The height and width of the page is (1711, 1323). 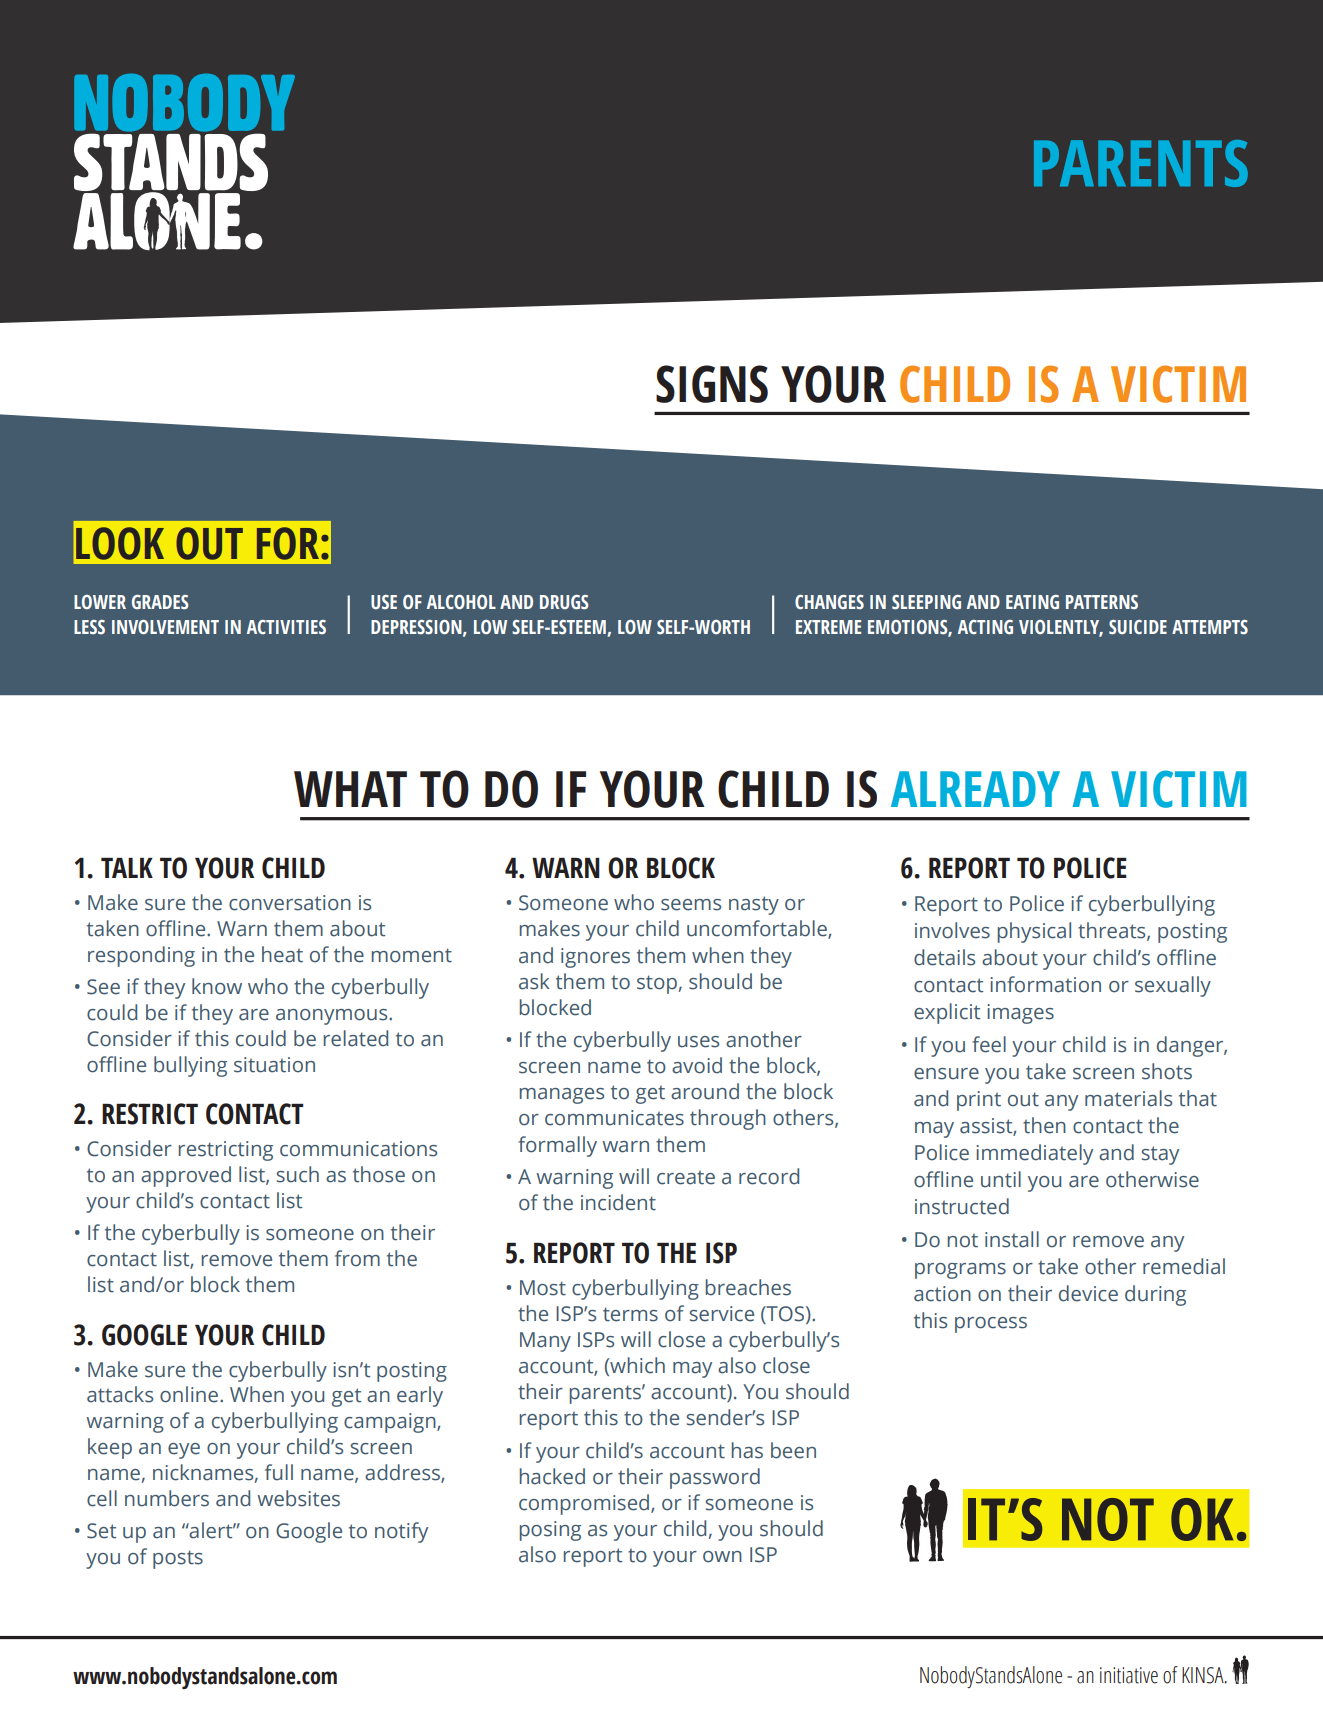 I want to click on posts, so click(x=178, y=1559).
